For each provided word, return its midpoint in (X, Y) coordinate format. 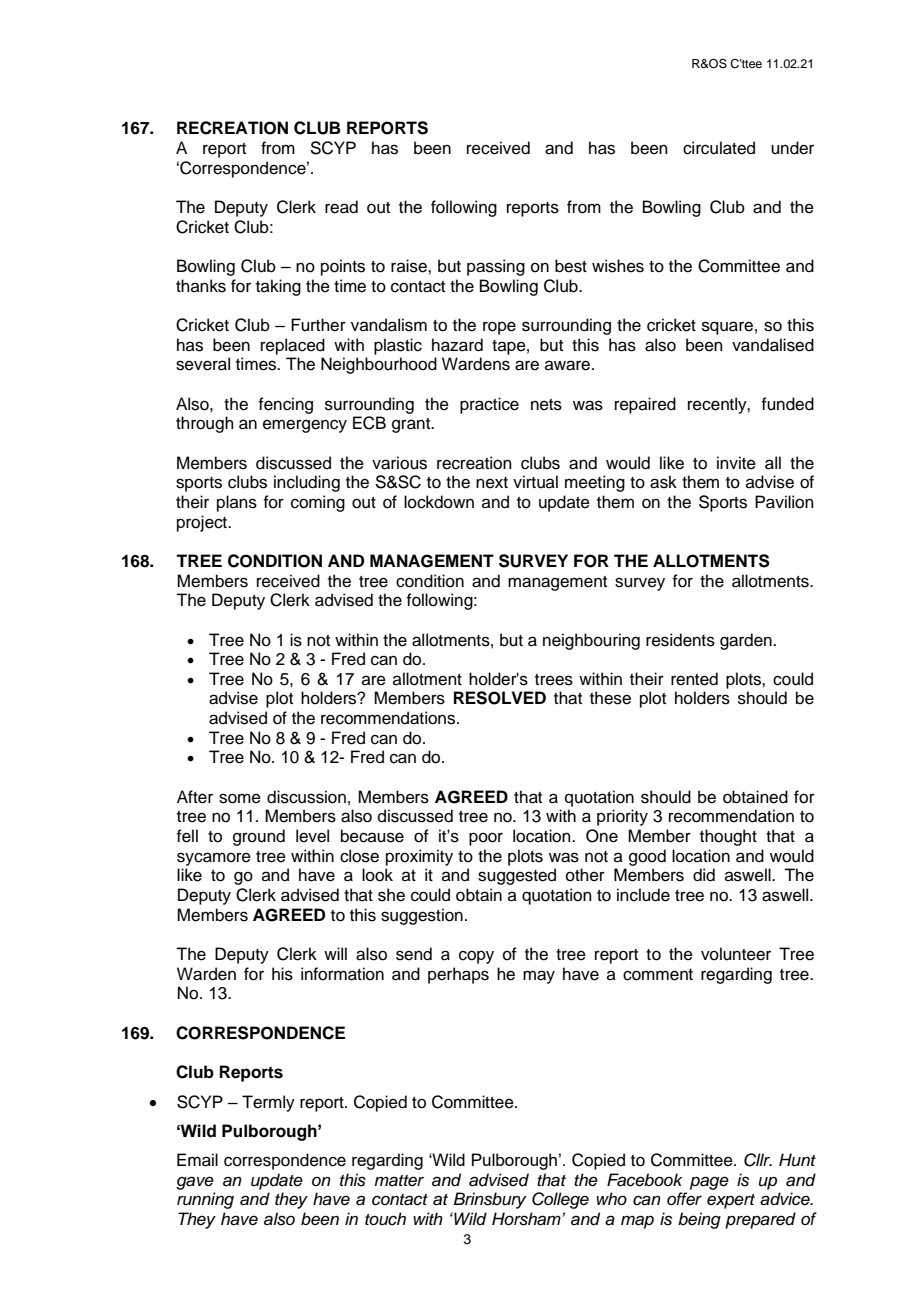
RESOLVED (500, 698)
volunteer (736, 954)
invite (736, 463)
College (560, 1200)
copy (476, 957)
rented (694, 679)
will (335, 953)
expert (731, 1201)
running (205, 1200)
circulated (719, 148)
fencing (285, 405)
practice (489, 405)
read (341, 207)
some (240, 798)
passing (496, 267)
